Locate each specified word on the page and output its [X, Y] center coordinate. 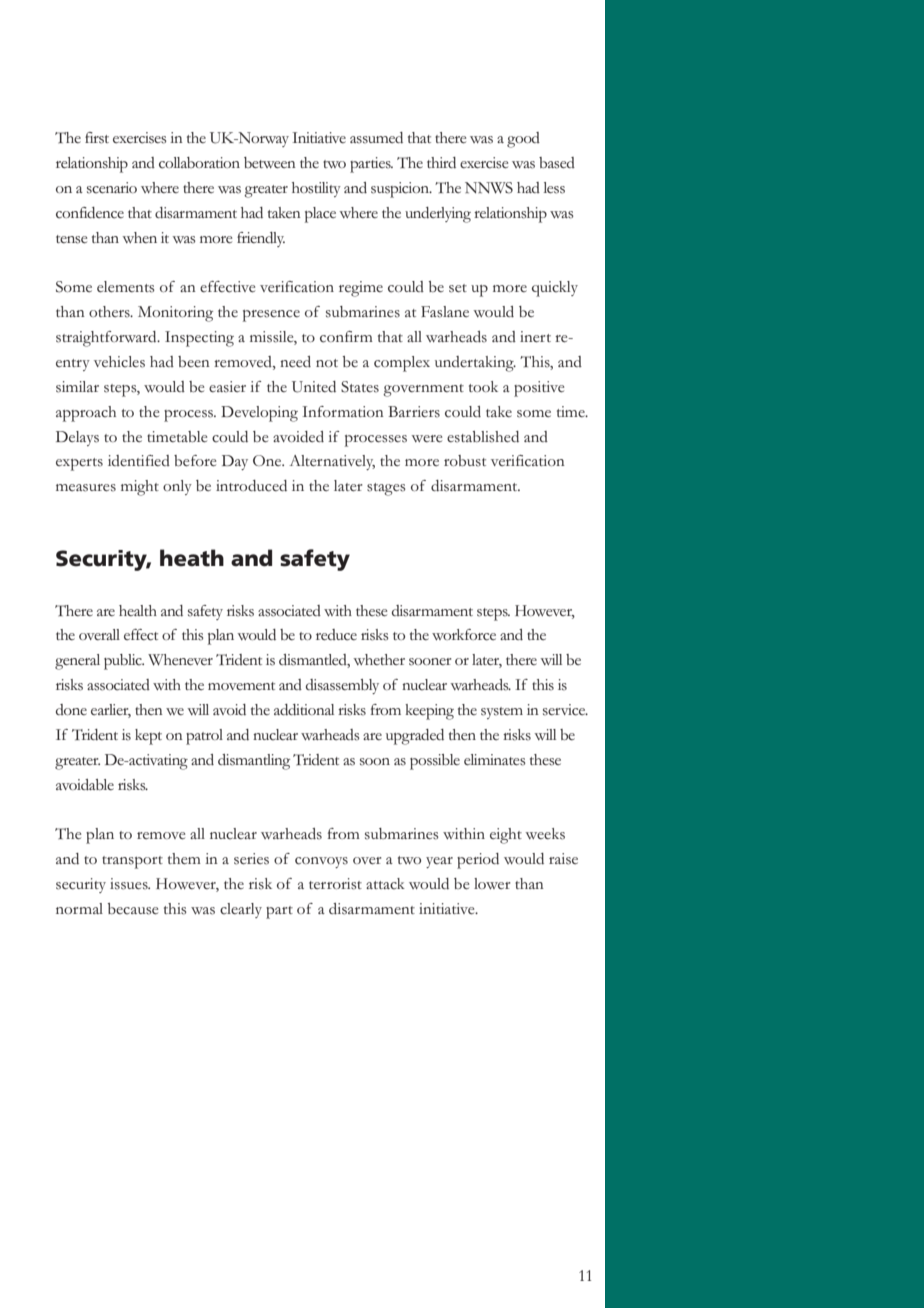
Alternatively [332, 462]
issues [130, 884]
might [140, 488]
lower [492, 883]
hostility [316, 189]
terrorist [335, 884]
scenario [112, 188]
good [523, 140]
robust [465, 461]
